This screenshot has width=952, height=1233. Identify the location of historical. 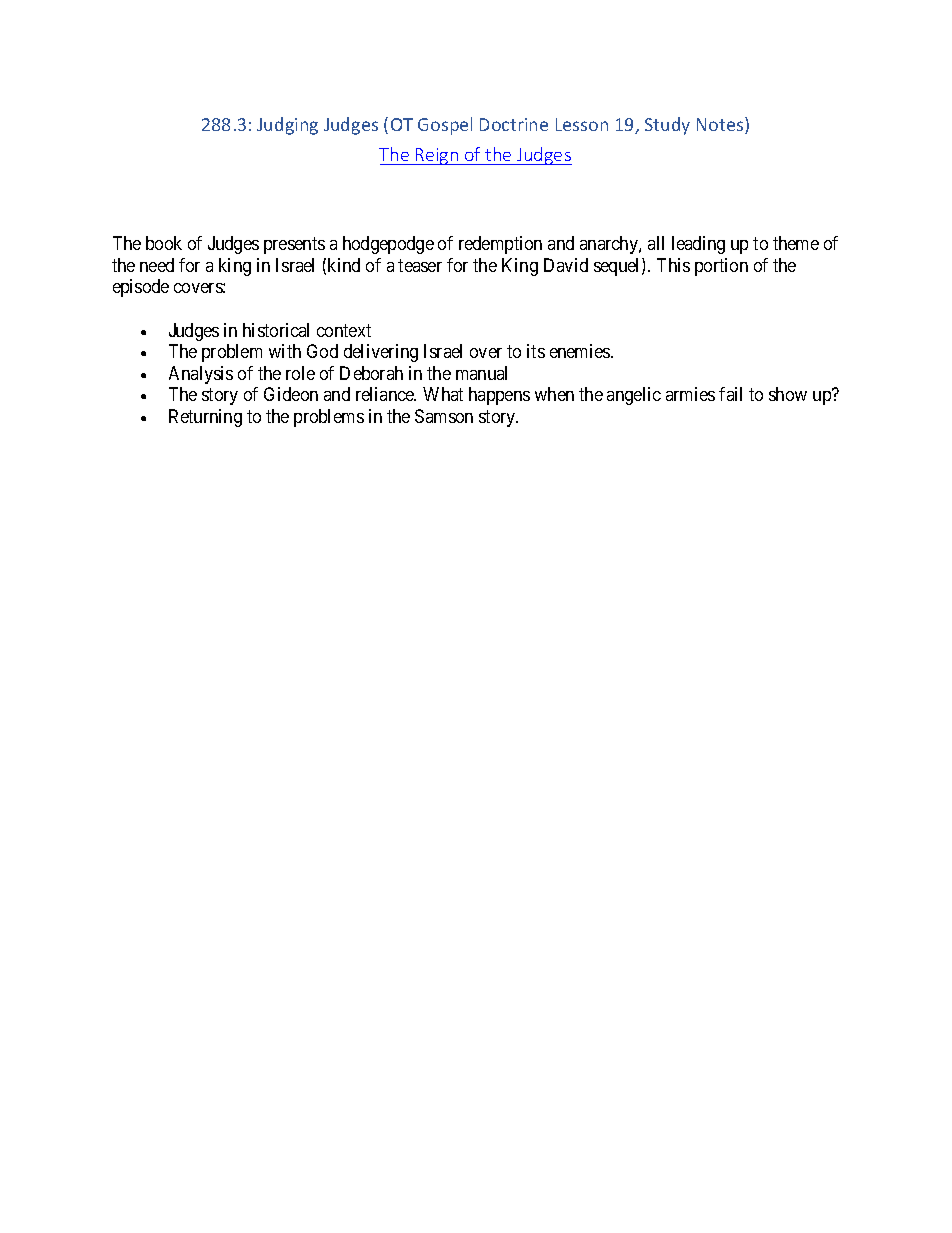
(276, 330).
